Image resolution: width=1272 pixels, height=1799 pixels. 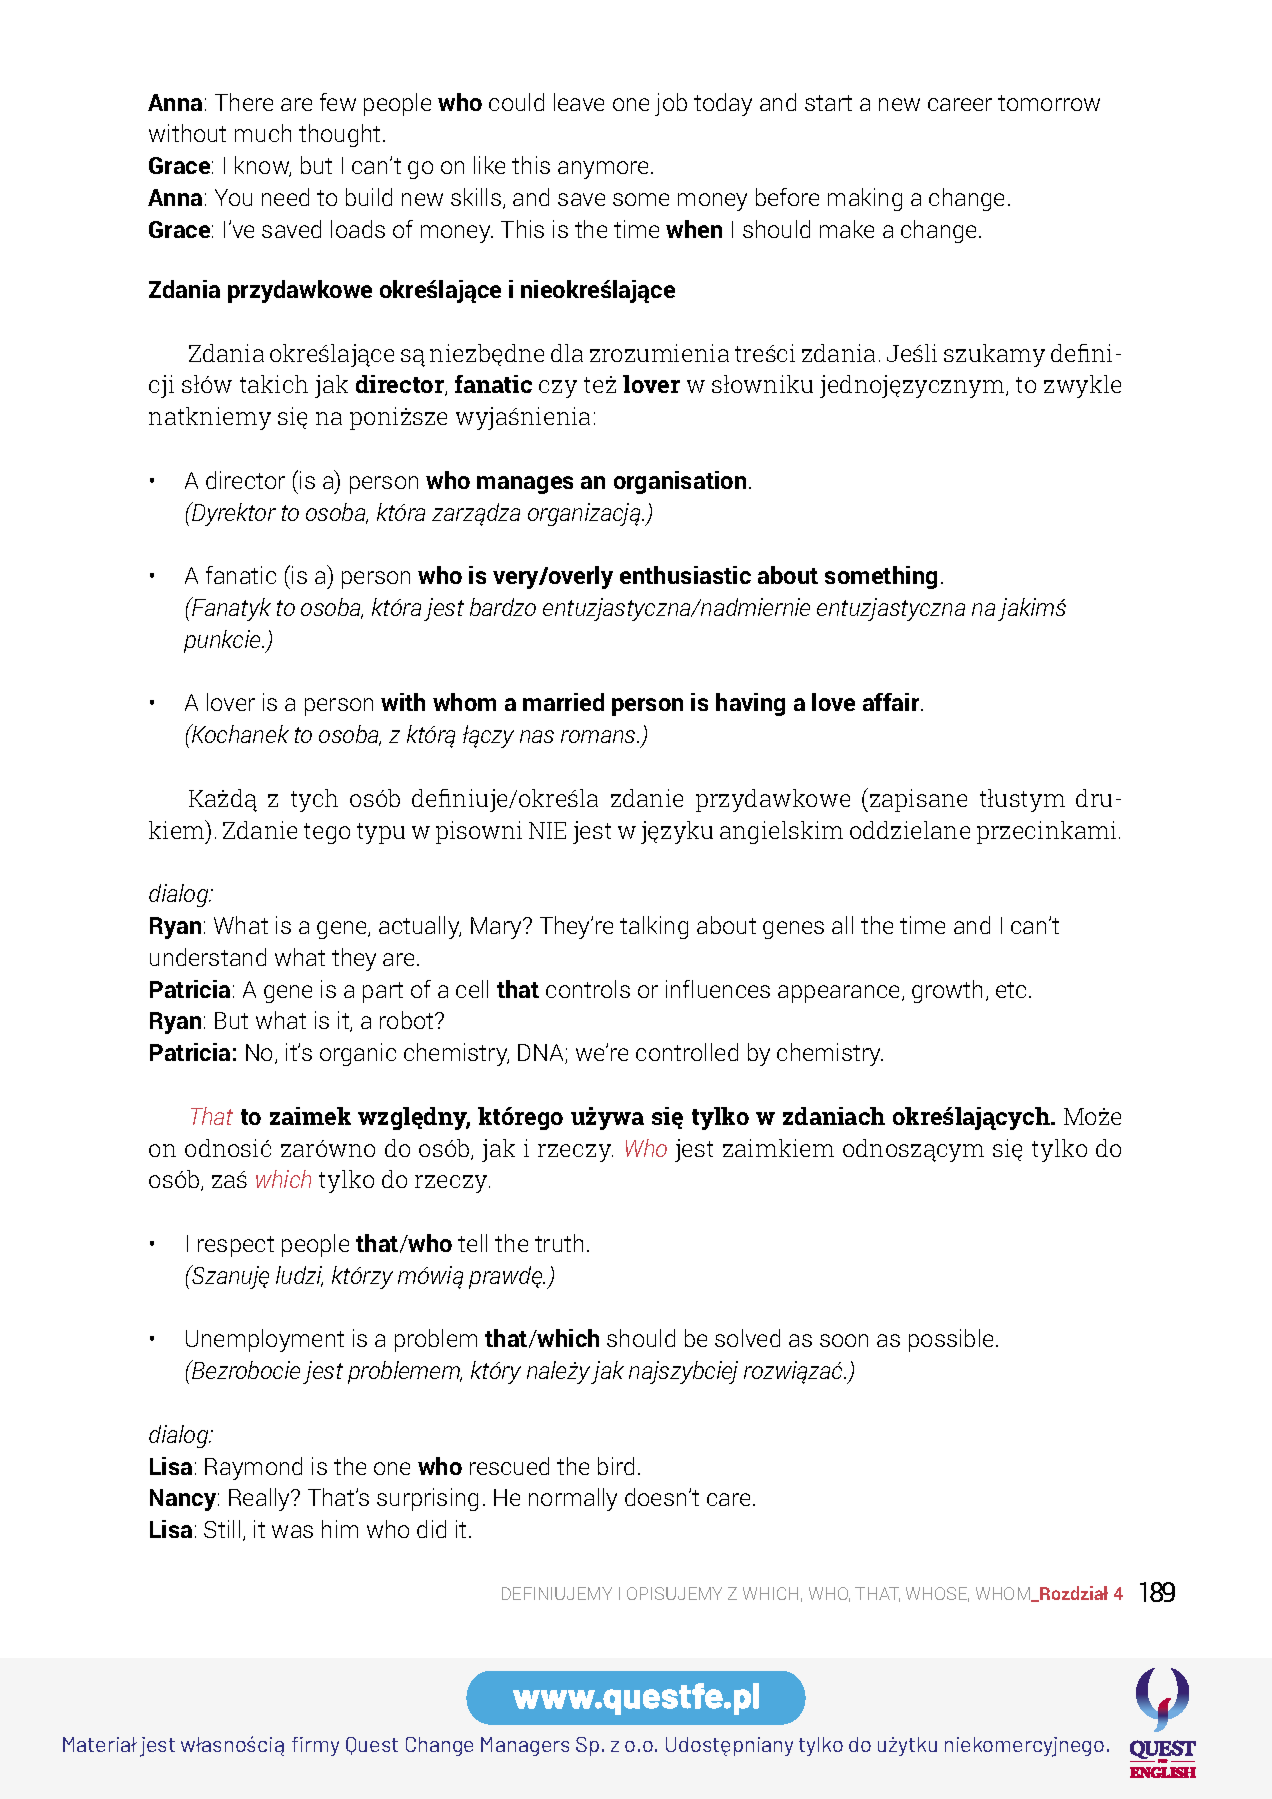 I want to click on know, so click(x=263, y=166).
